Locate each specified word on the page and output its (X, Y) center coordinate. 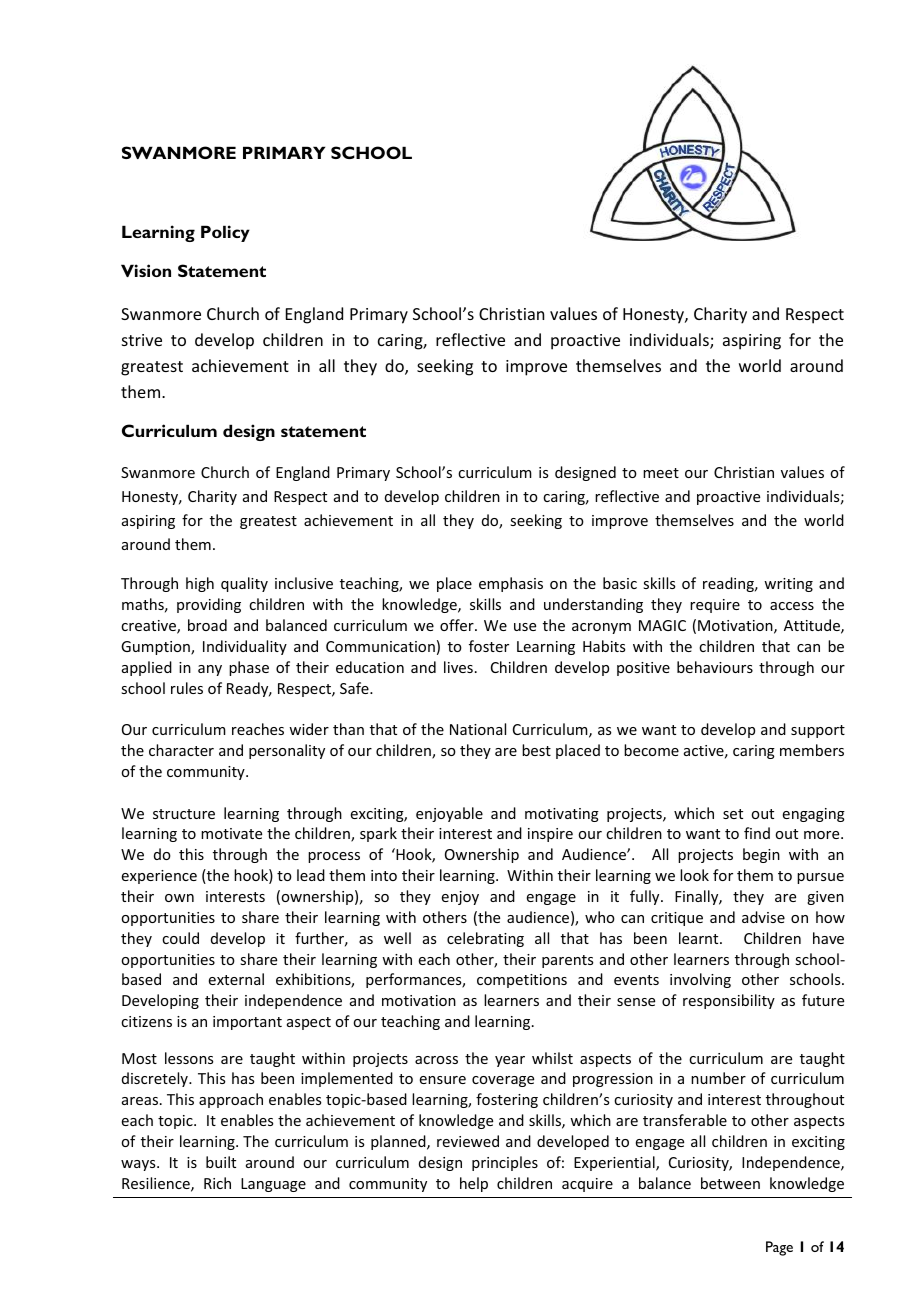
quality (244, 584)
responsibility (729, 1001)
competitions (522, 981)
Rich (217, 1183)
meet (661, 473)
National (478, 729)
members (812, 750)
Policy (225, 233)
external (236, 979)
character (181, 750)
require (715, 606)
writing (788, 585)
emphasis (511, 584)
